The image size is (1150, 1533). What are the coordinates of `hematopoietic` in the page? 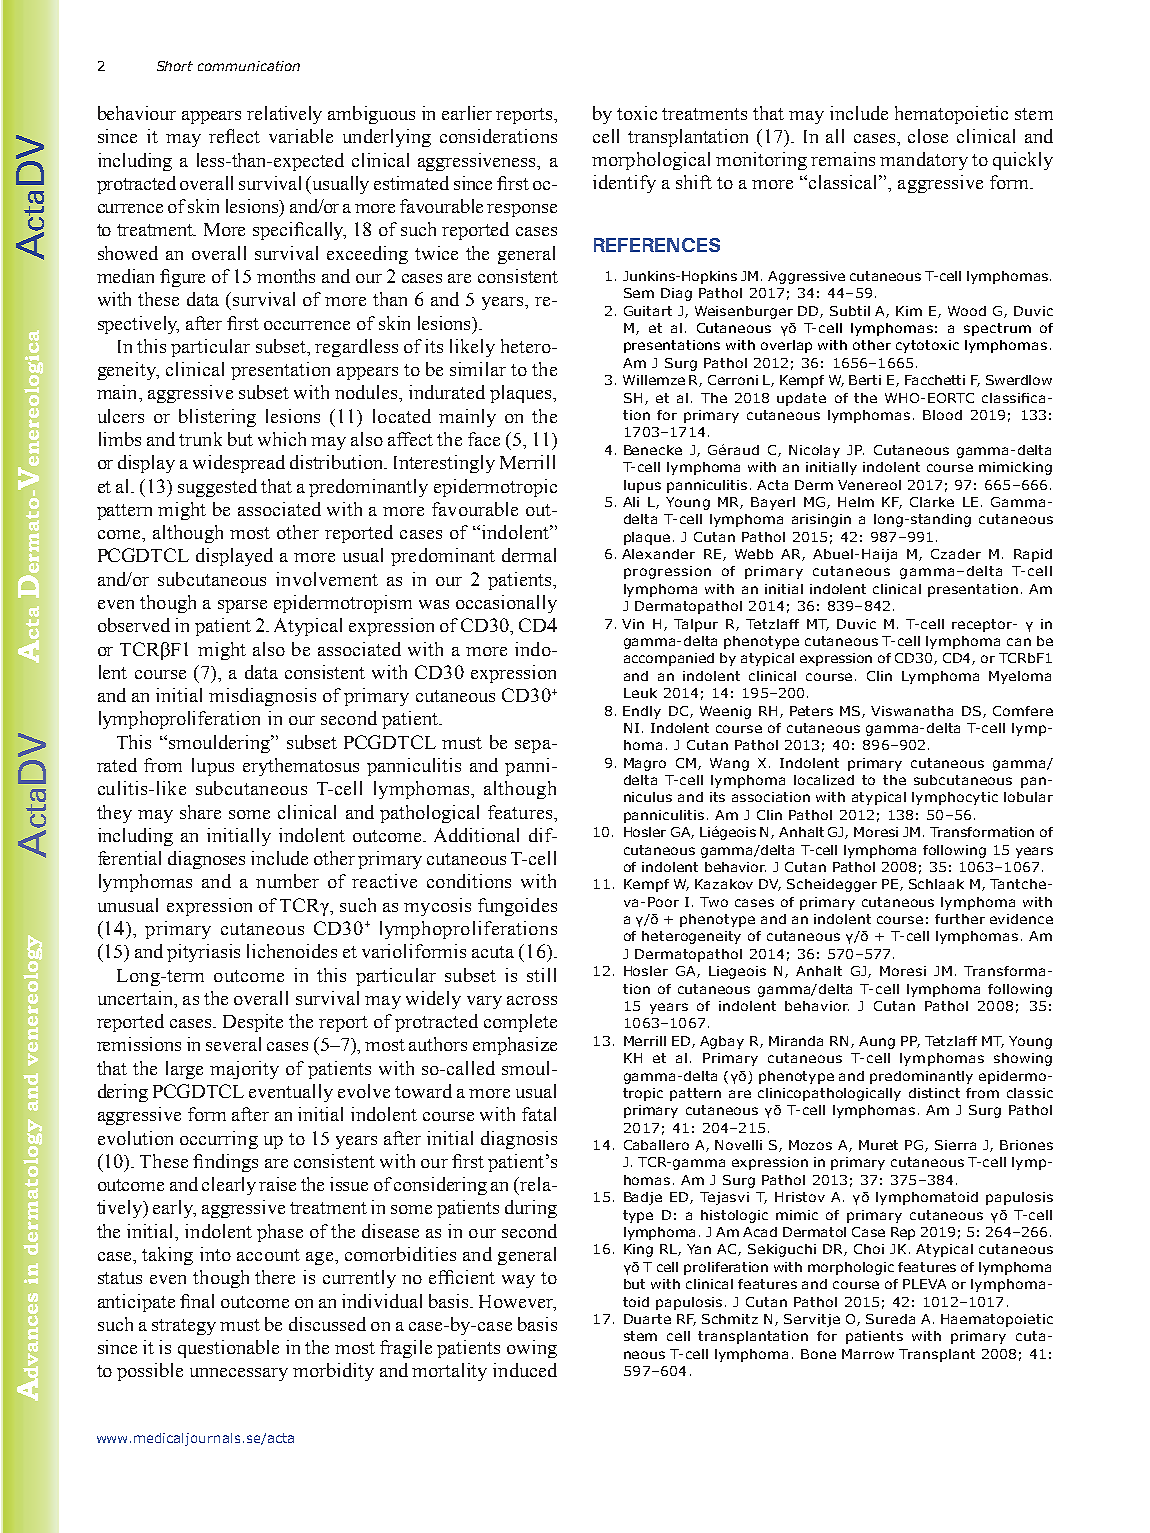 It's located at (951, 115).
